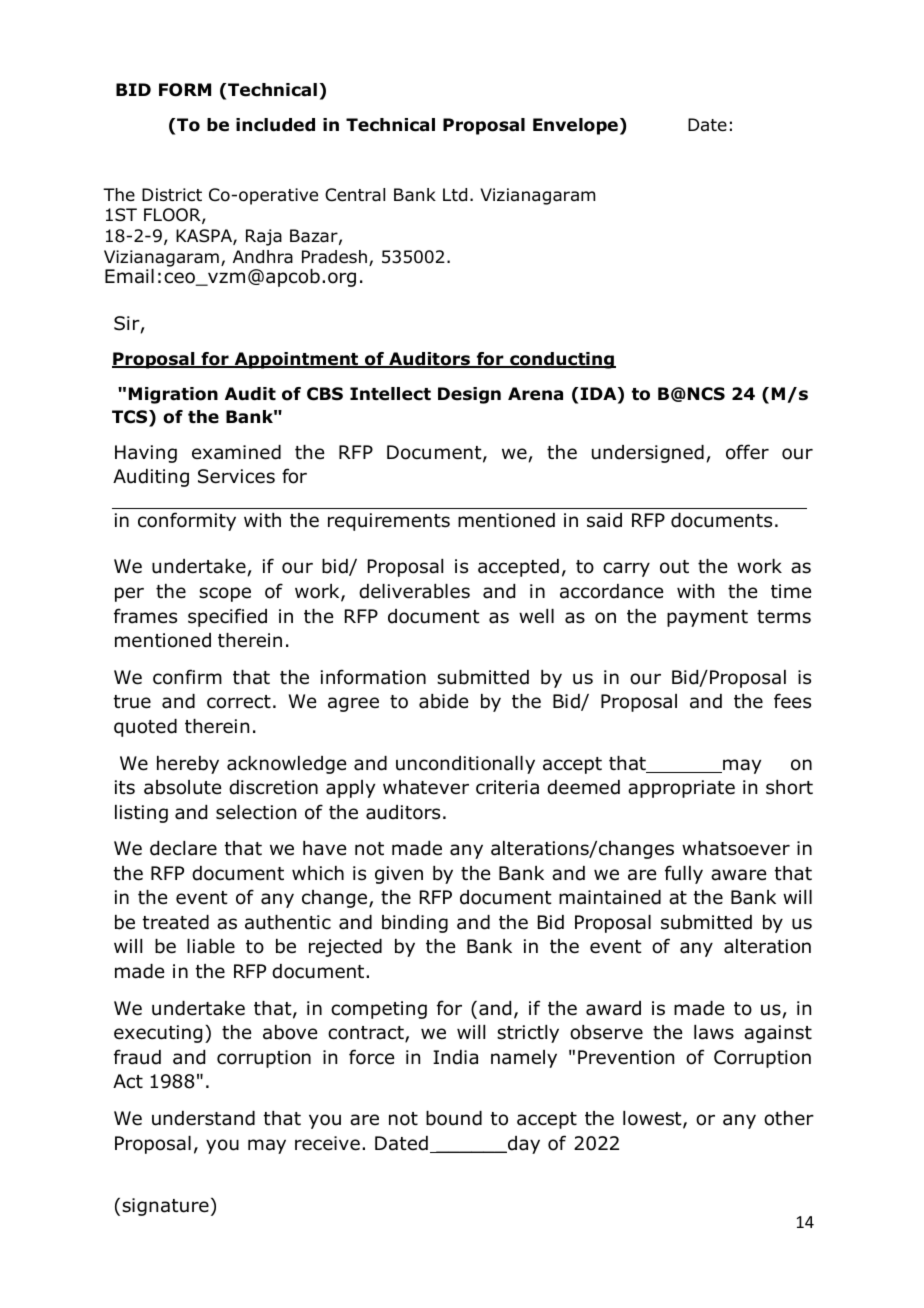  Describe the element at coordinates (562, 360) in the screenshot. I see `conducting` at that location.
